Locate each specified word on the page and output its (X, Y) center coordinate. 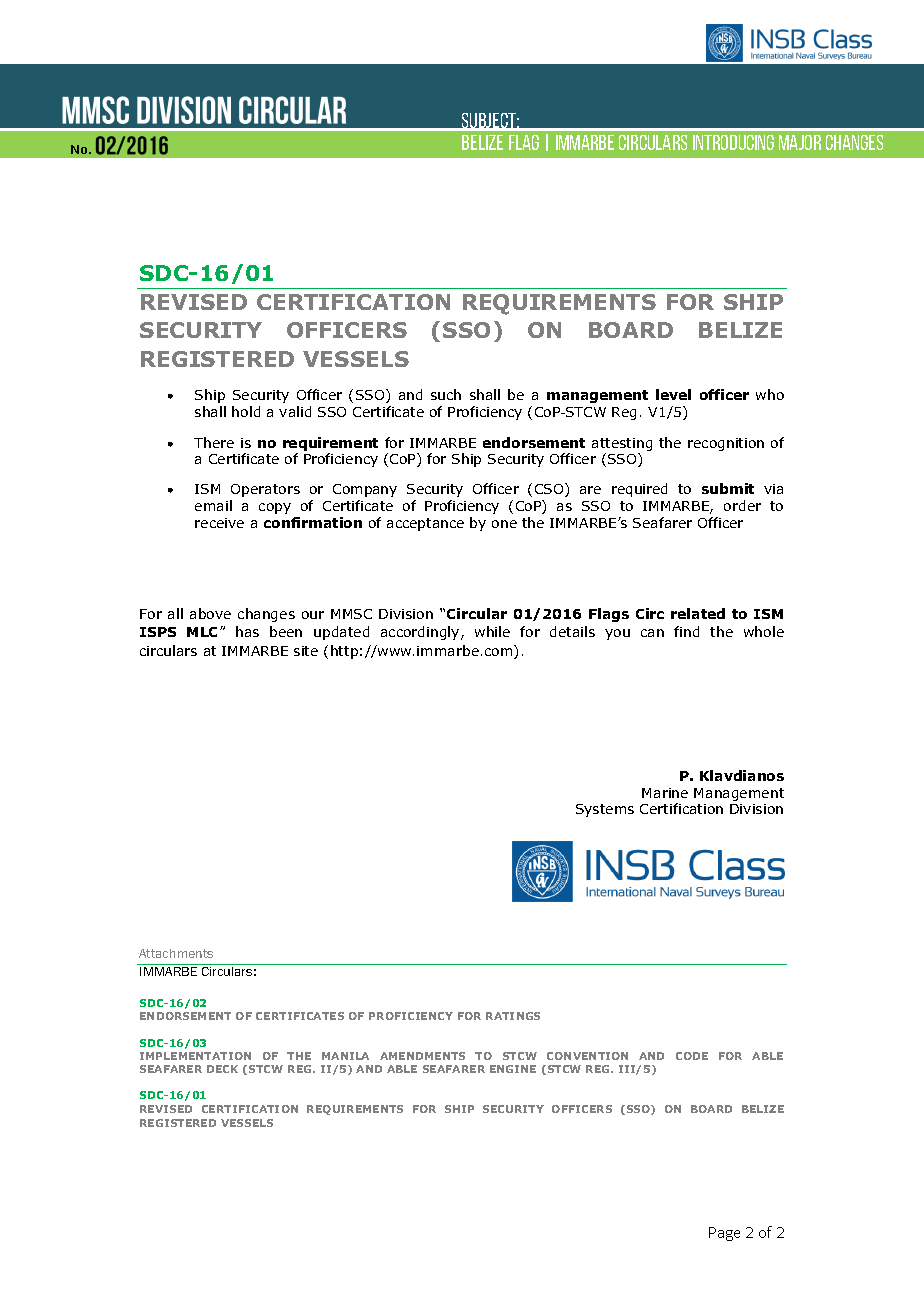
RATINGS (513, 1016)
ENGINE (513, 1069)
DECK (222, 1069)
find (686, 631)
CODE (692, 1056)
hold (246, 411)
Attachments (176, 953)
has (247, 631)
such (446, 394)
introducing (733, 142)
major (800, 142)
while (492, 631)
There (214, 442)
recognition (726, 444)
